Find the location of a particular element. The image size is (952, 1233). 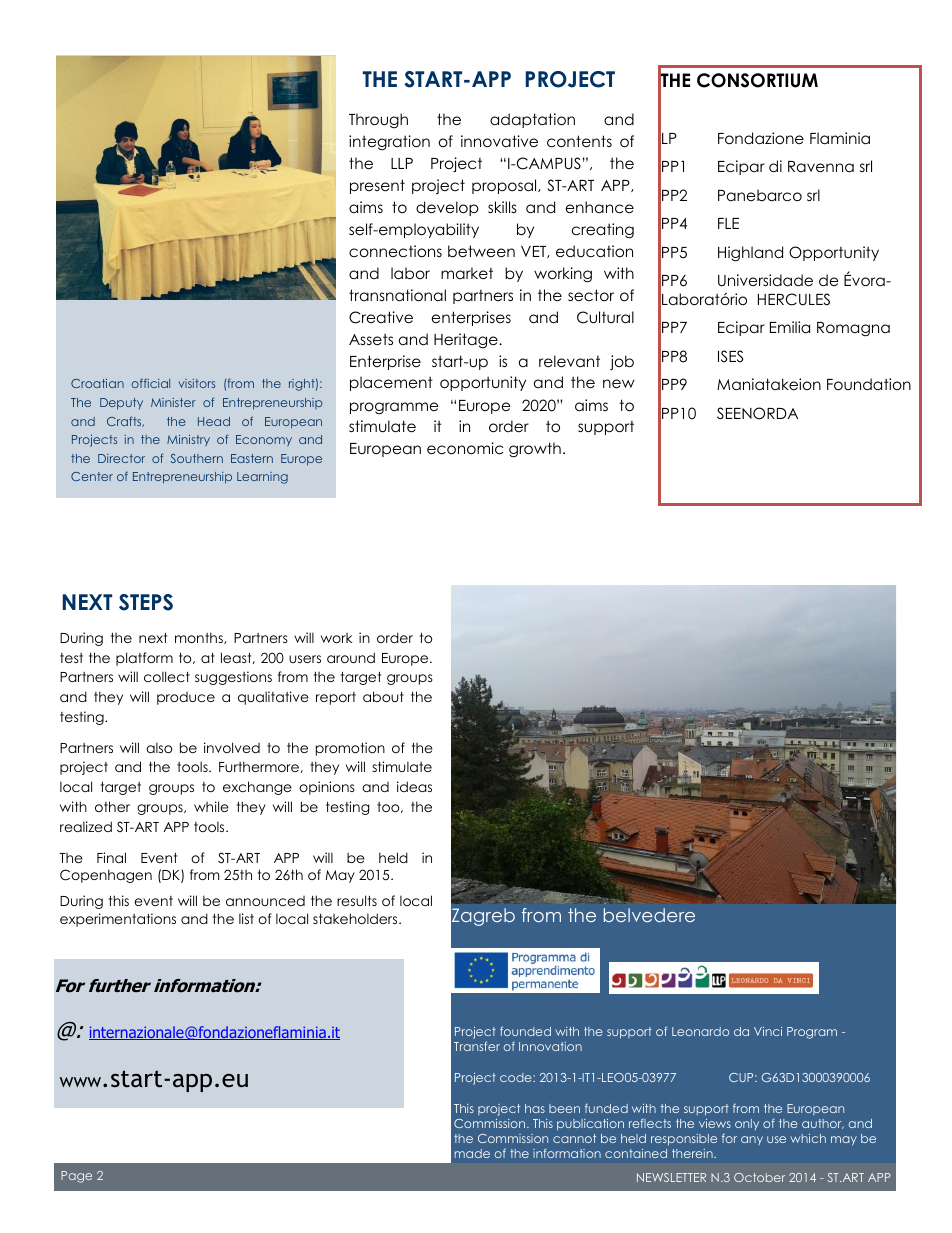

Foundation is located at coordinates (869, 384).
